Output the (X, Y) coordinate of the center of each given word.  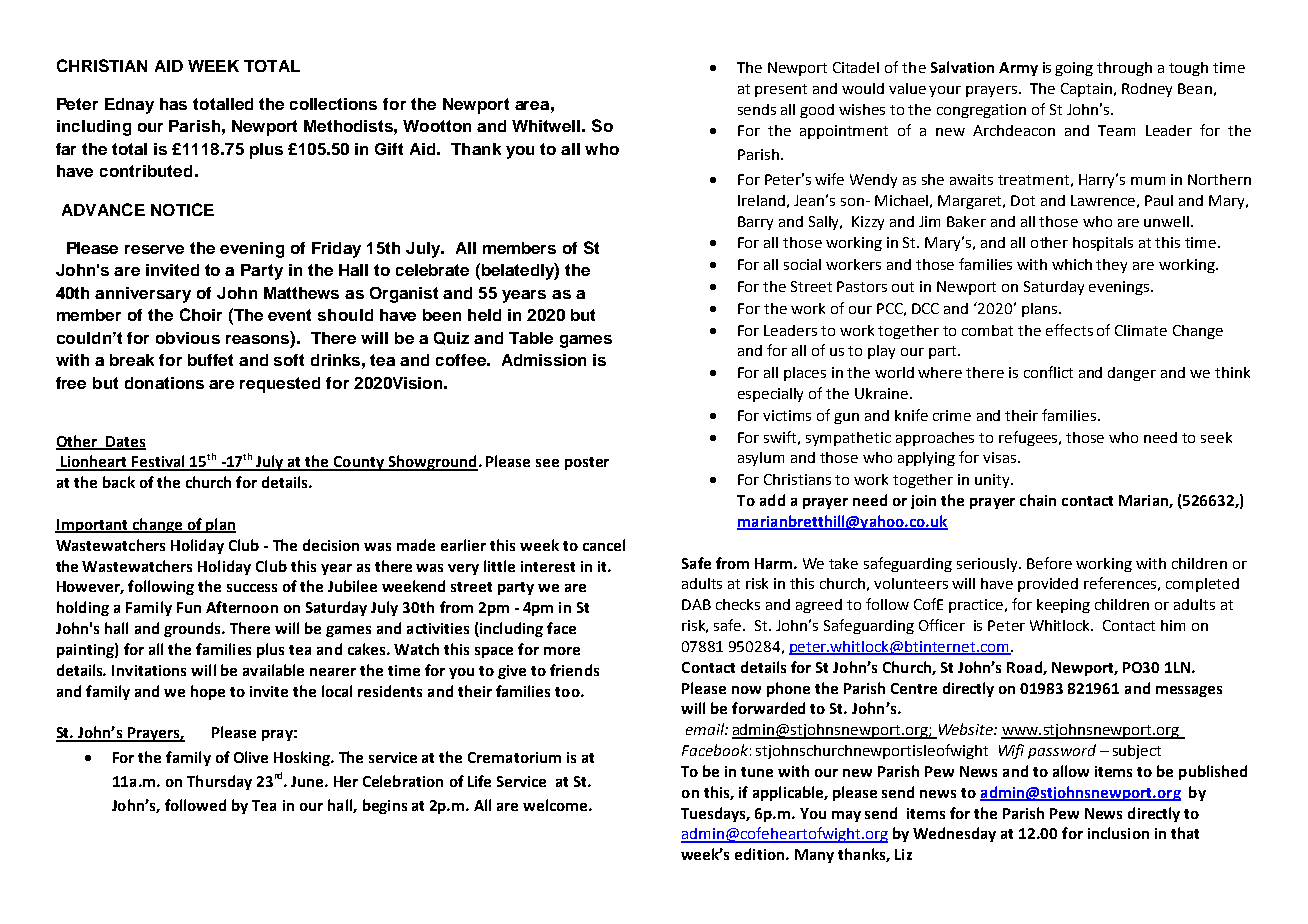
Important (92, 526)
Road (1025, 668)
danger (1132, 374)
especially (770, 395)
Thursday (219, 782)
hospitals (1103, 244)
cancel (604, 545)
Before (1049, 563)
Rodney (1147, 90)
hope (208, 692)
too (568, 692)
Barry (755, 223)
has (173, 104)
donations (164, 383)
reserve (154, 249)
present (781, 90)
